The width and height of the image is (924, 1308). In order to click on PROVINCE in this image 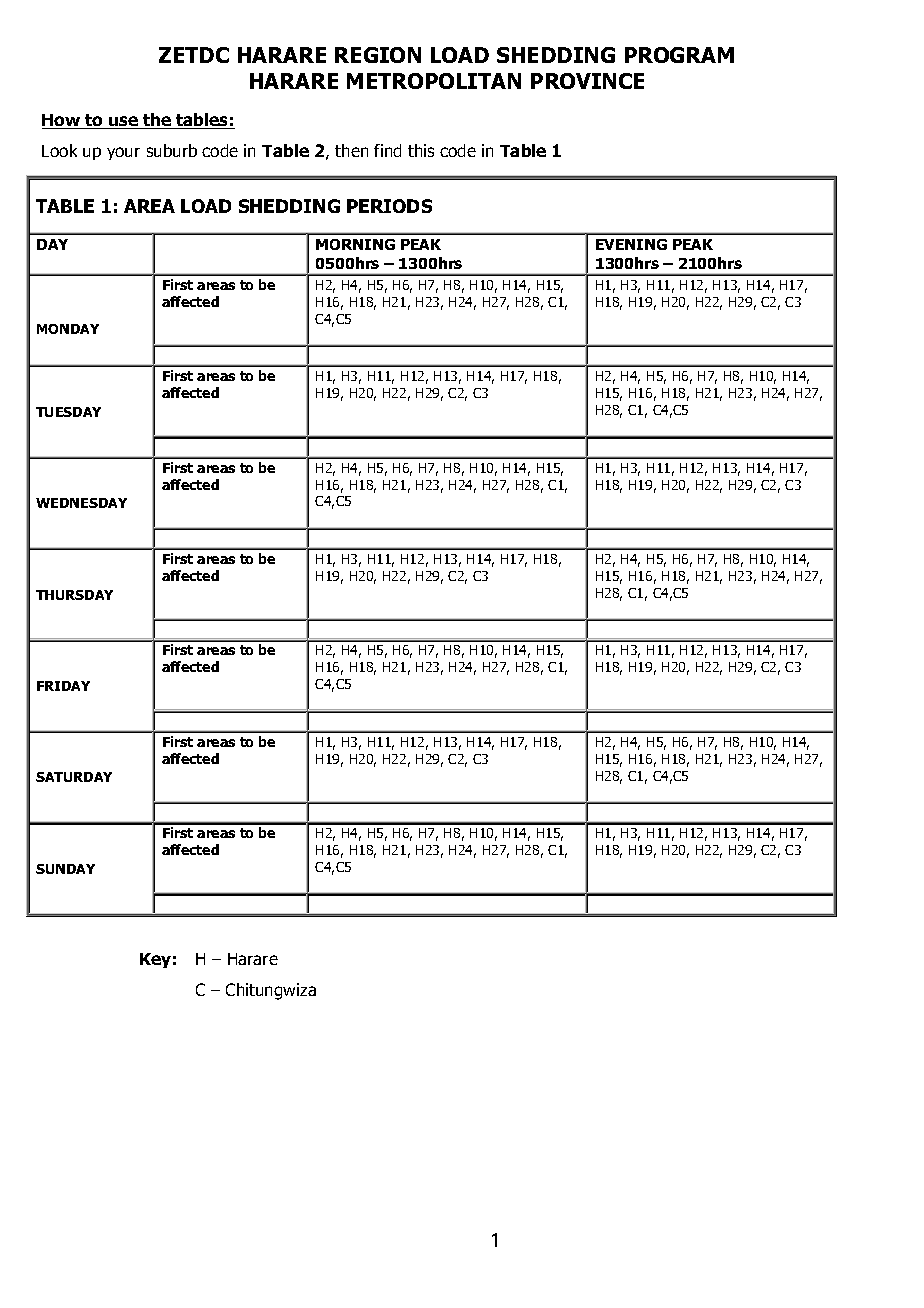, I will do `click(587, 81)`.
